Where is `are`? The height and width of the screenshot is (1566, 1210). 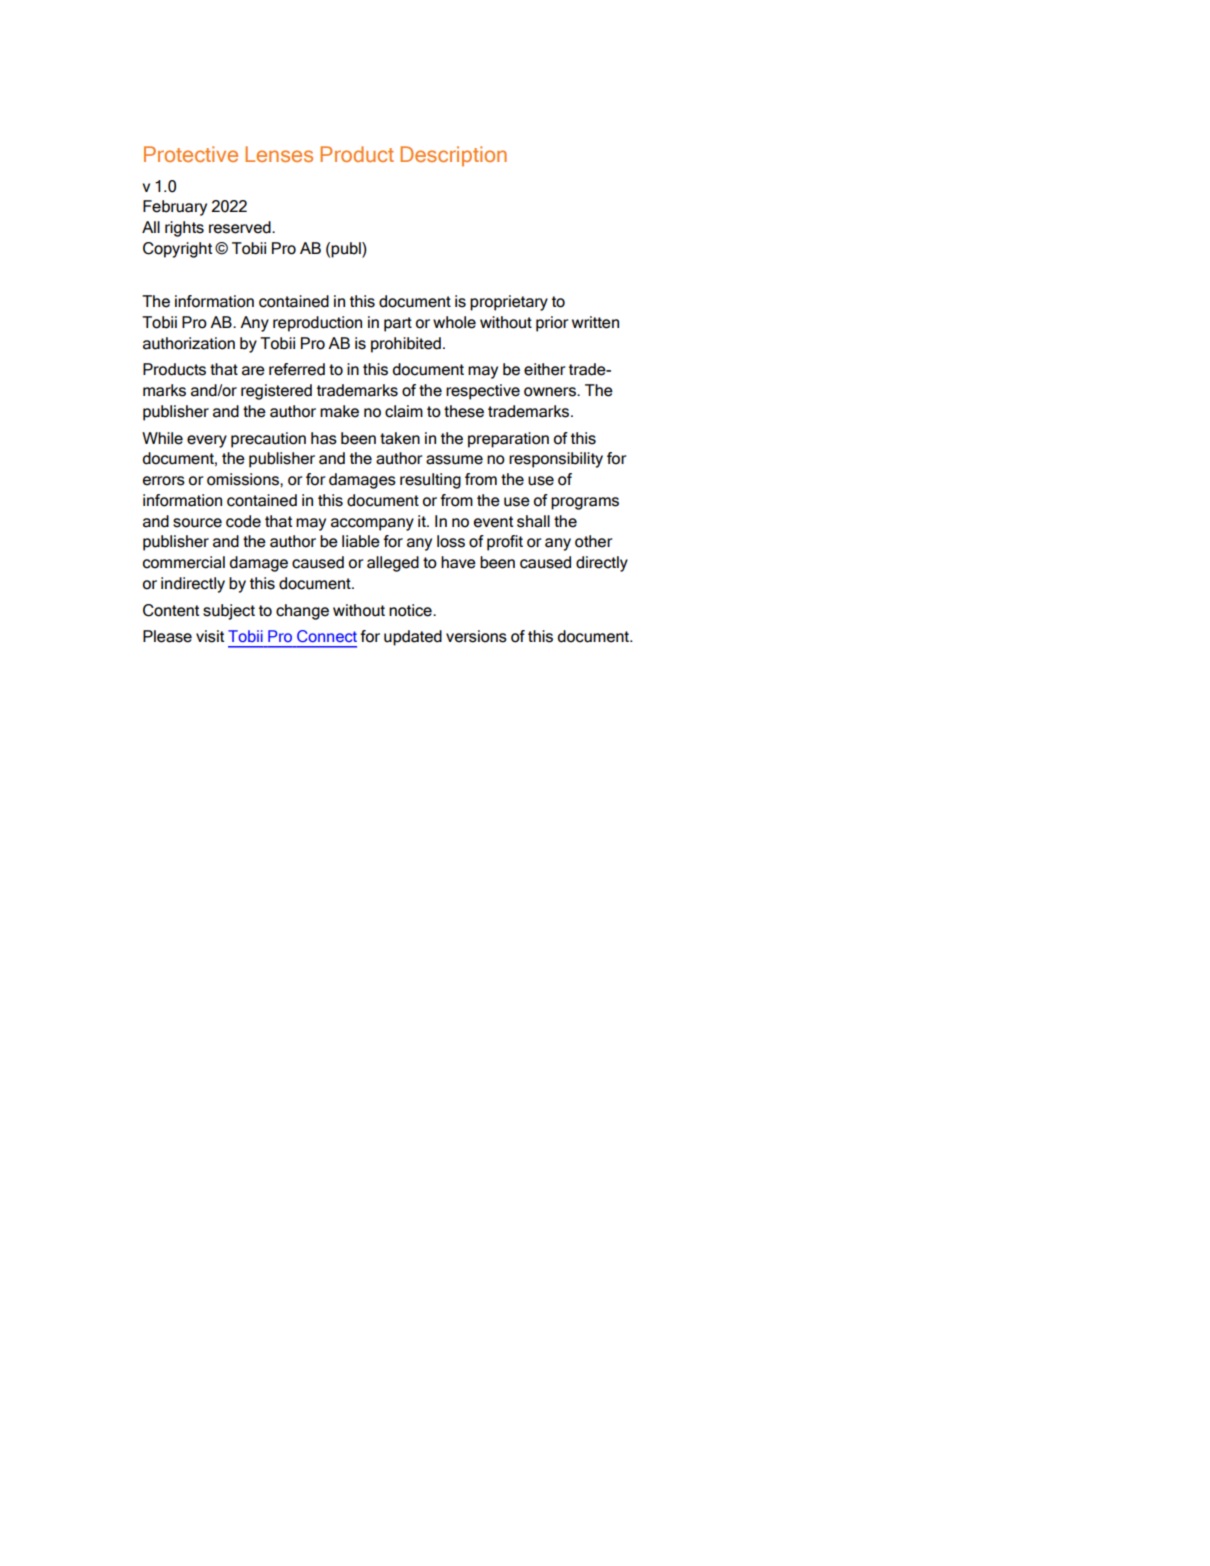 are is located at coordinates (253, 371).
